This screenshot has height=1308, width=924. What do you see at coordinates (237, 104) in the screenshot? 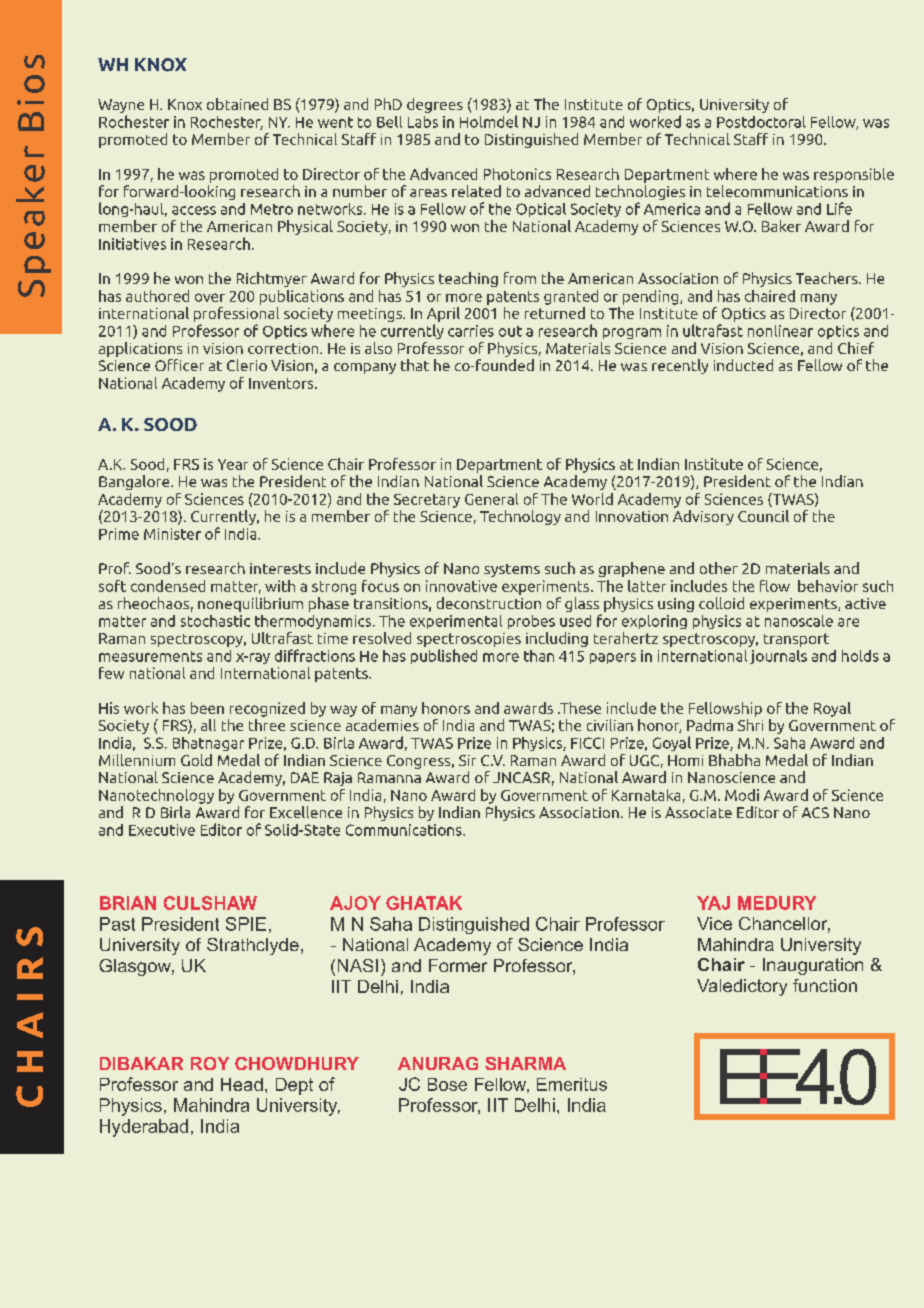
I see `obtained` at bounding box center [237, 104].
